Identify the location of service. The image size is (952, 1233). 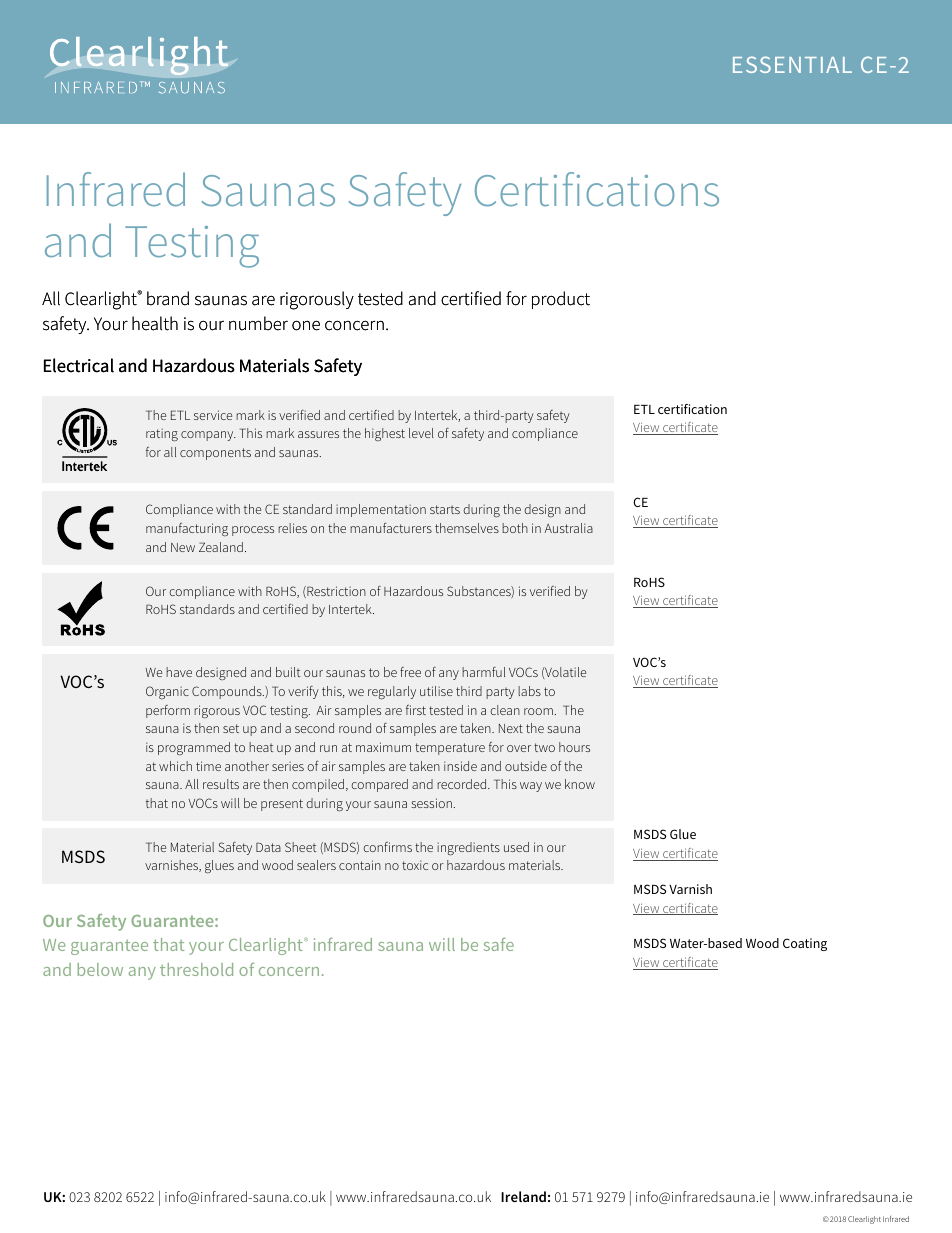
(213, 415).
